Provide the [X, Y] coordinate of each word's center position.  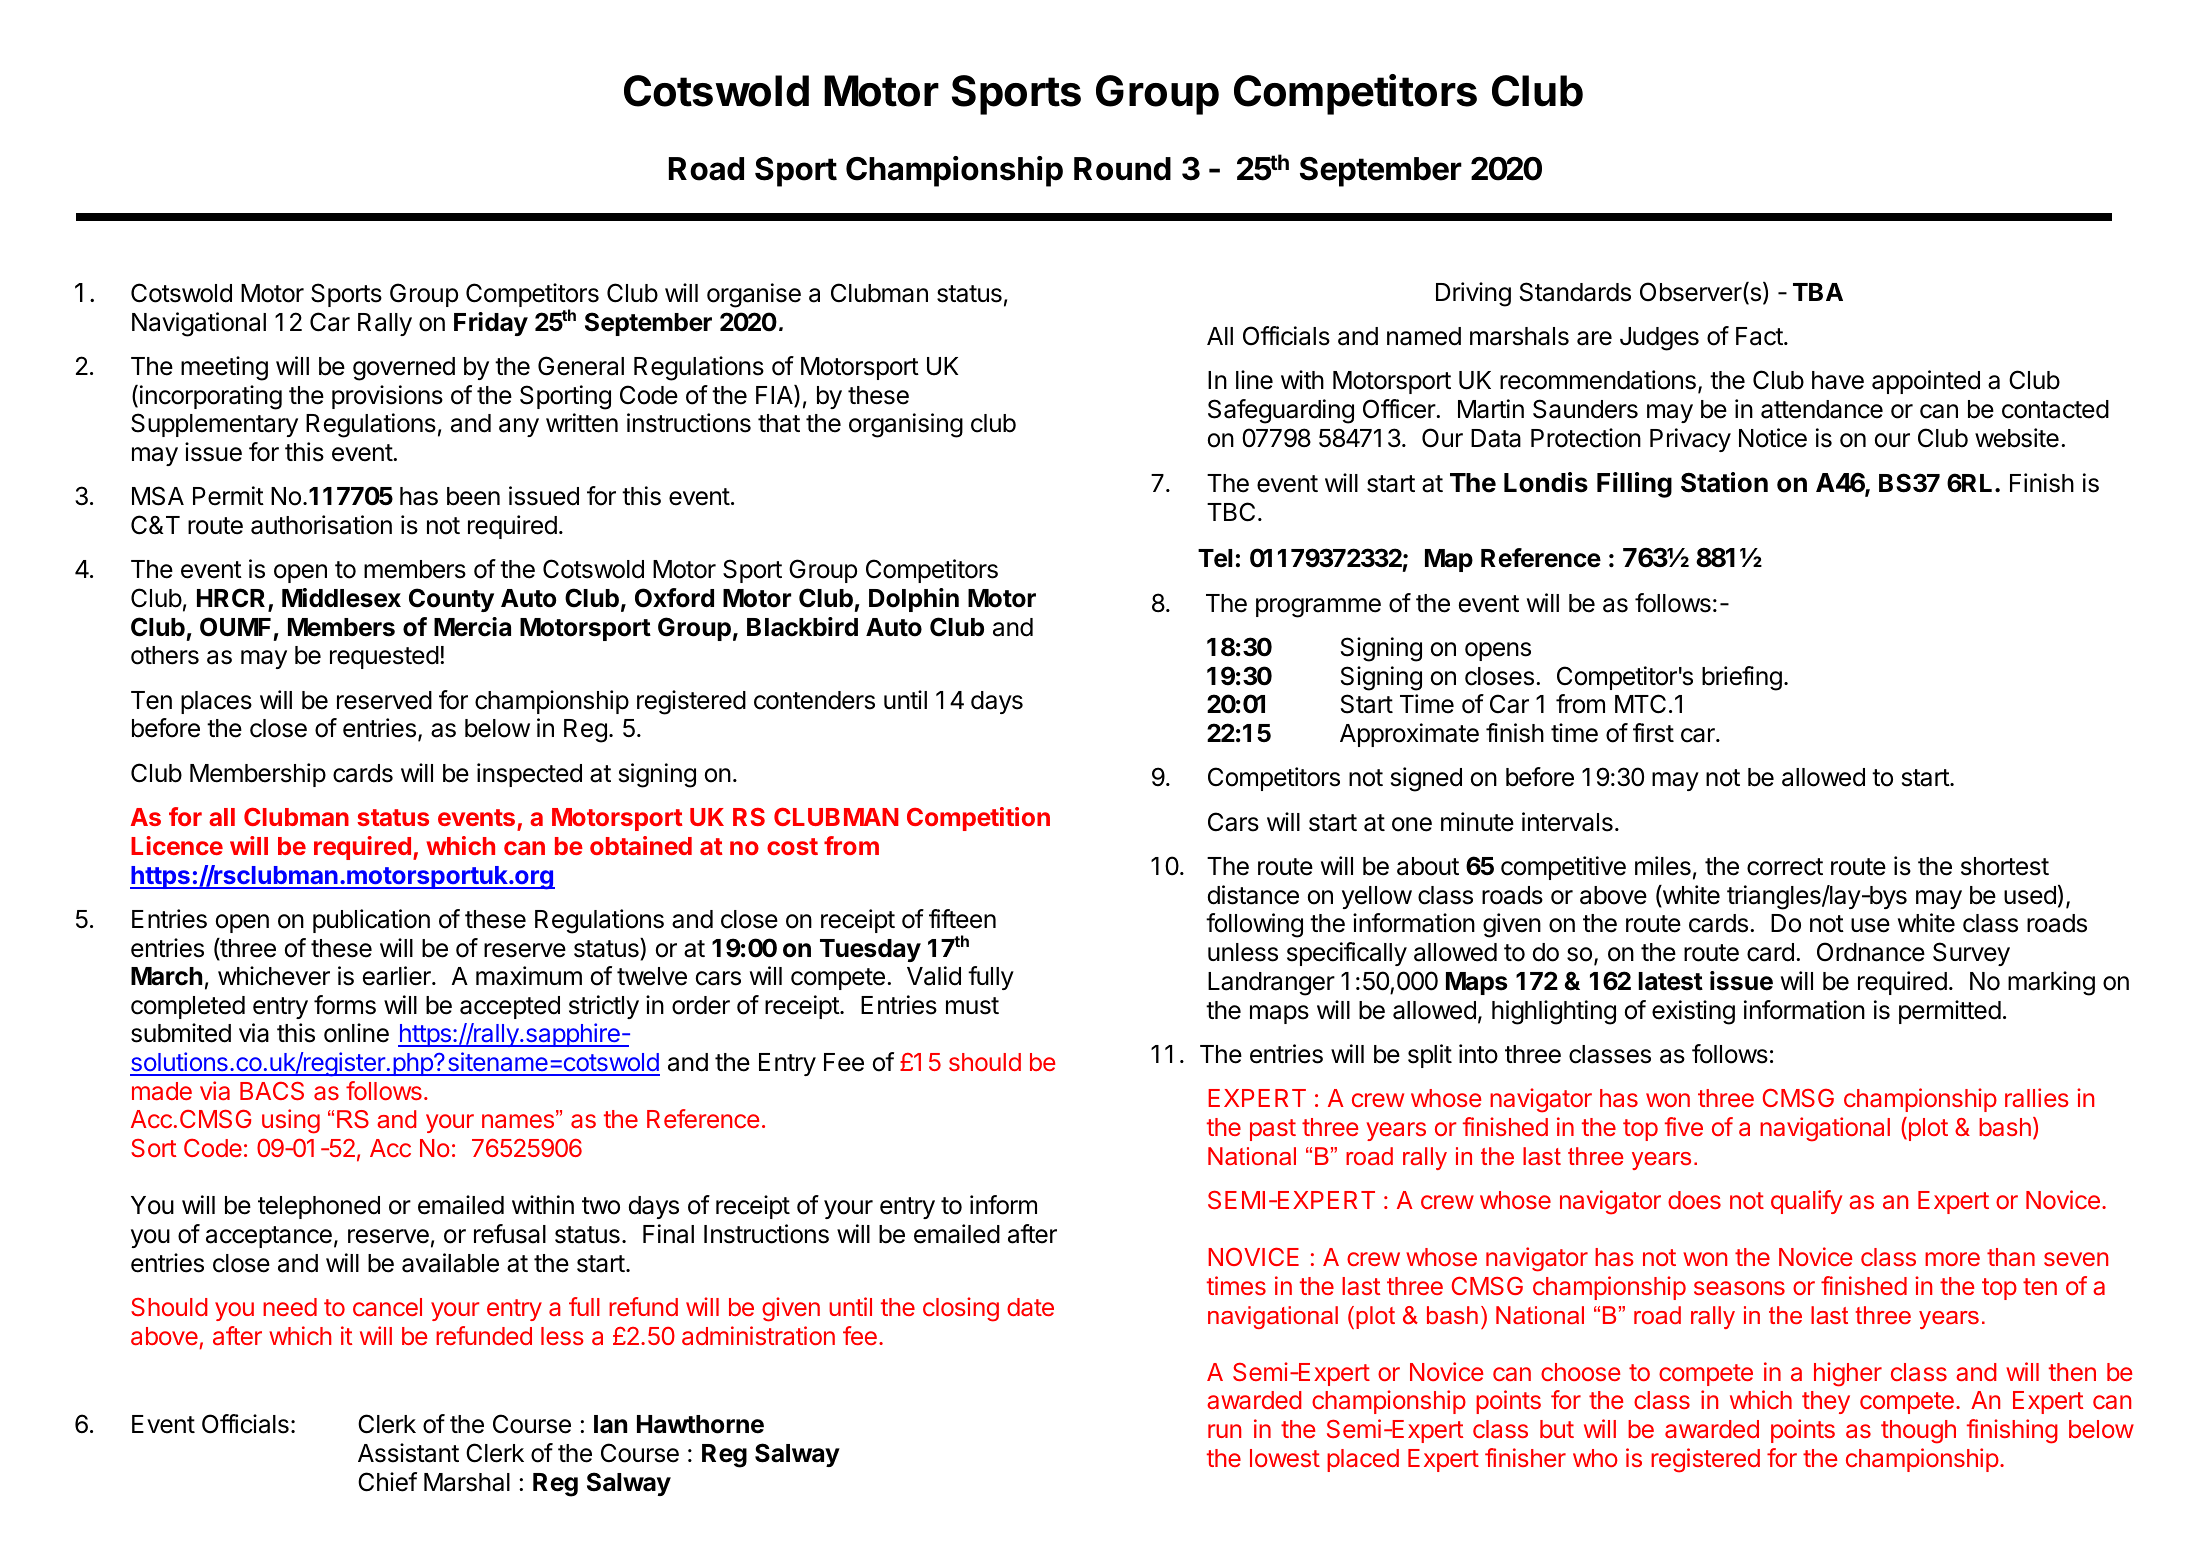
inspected [529, 775]
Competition [978, 819]
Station [1724, 482]
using [291, 1121]
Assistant [408, 1453]
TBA [1818, 292]
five [1684, 1126]
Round [1122, 169]
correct [1785, 867]
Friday [491, 324]
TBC [1231, 512]
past [1273, 1130]
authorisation [321, 525]
